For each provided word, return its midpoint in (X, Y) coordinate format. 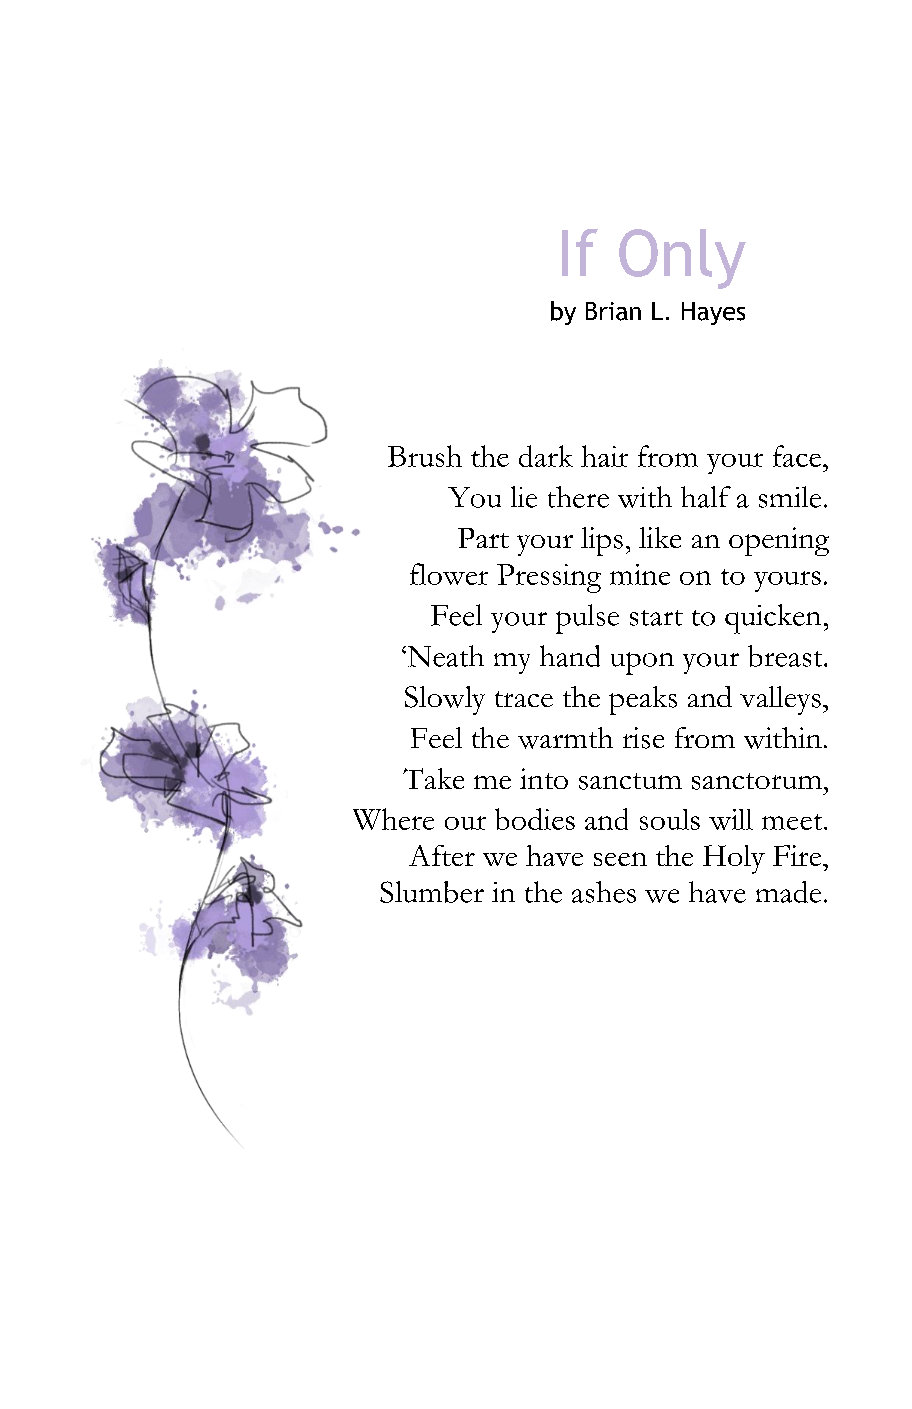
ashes (604, 892)
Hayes (713, 313)
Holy (734, 859)
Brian (613, 311)
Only (682, 259)
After (442, 855)
